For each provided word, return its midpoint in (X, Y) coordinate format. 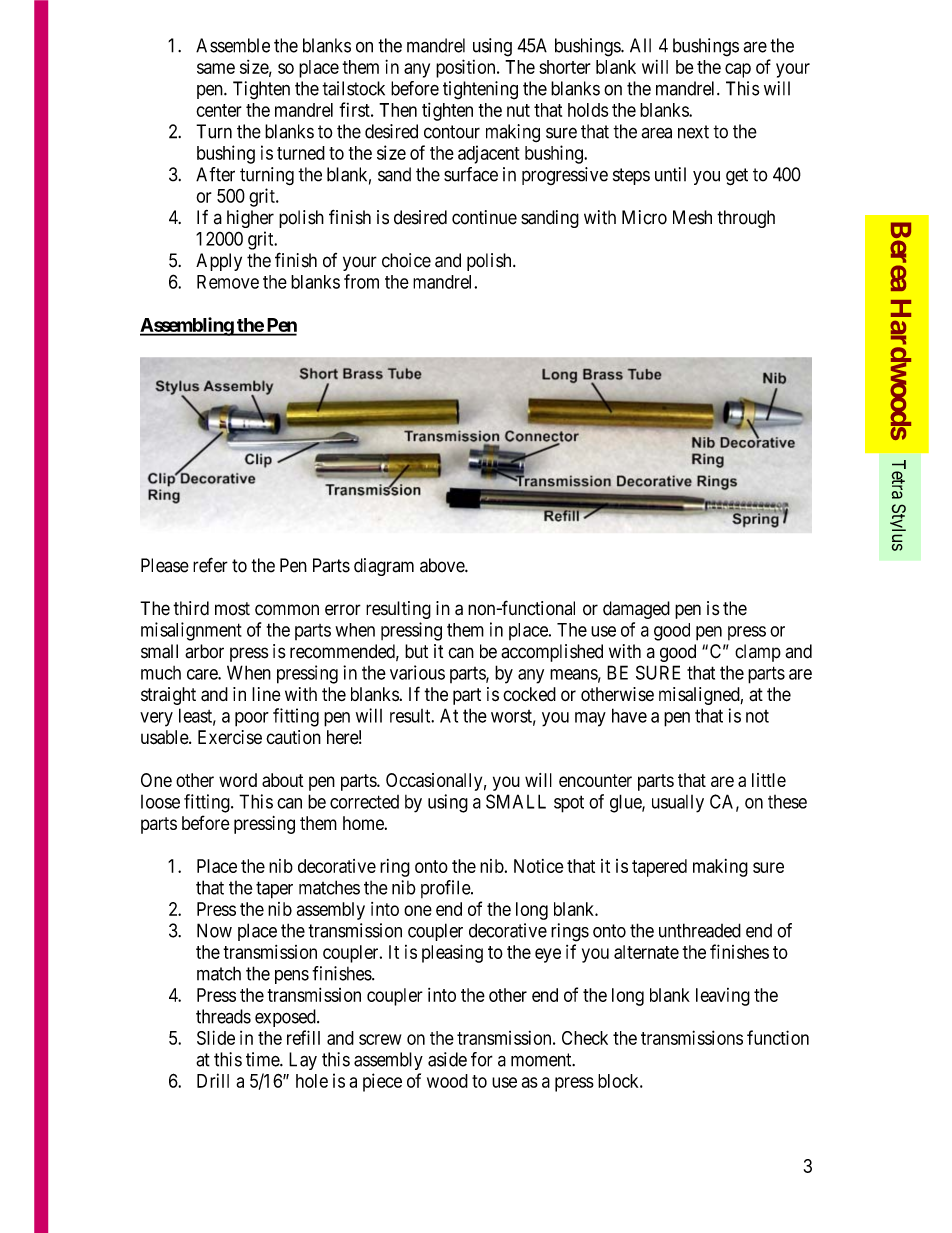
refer (210, 565)
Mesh (692, 217)
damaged (636, 610)
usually (678, 804)
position (467, 68)
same (216, 68)
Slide (216, 1037)
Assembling (187, 326)
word (238, 780)
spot (569, 804)
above (443, 565)
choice (406, 260)
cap (738, 70)
